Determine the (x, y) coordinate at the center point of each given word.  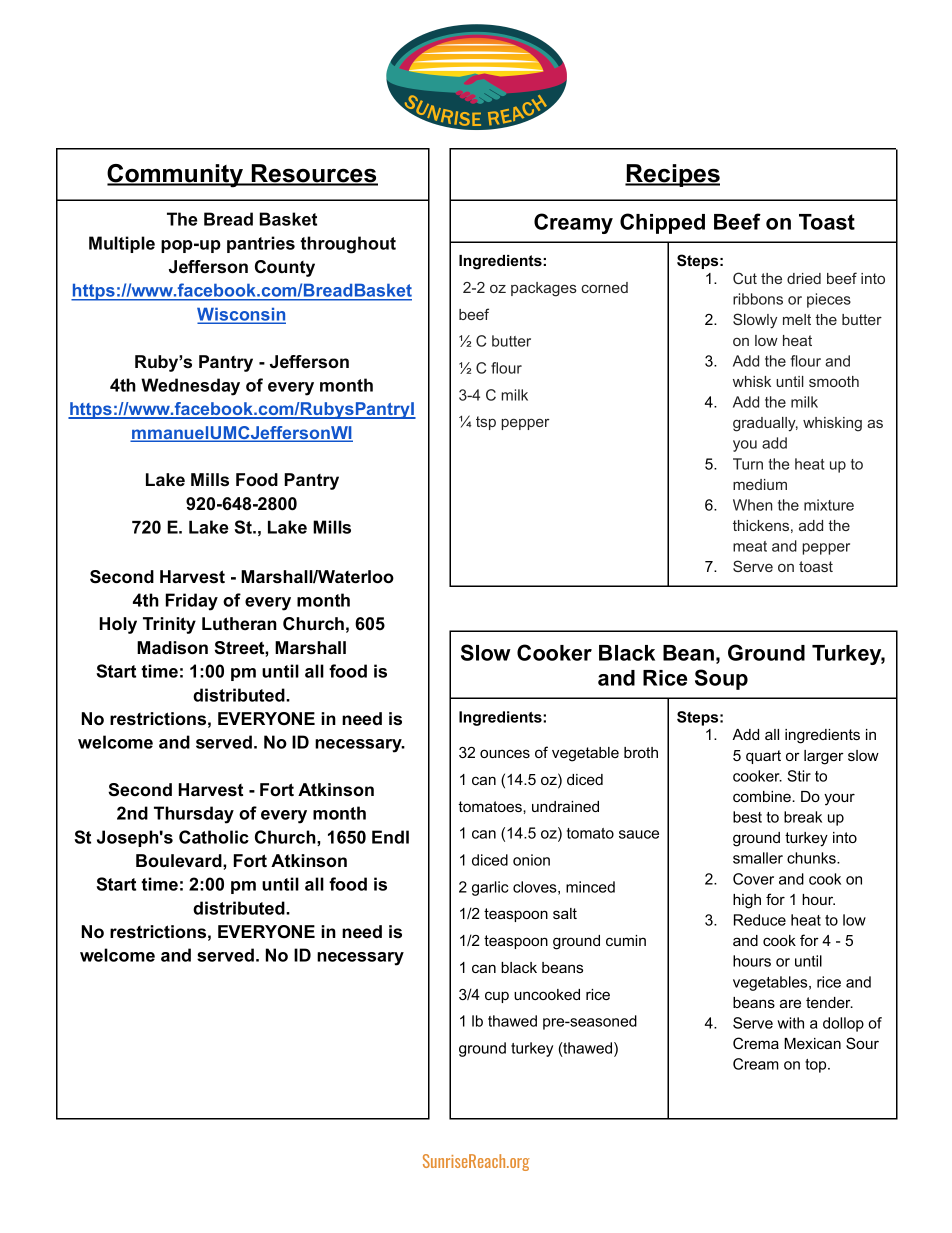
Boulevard (180, 861)
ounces (505, 753)
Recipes (672, 175)
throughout (348, 245)
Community (176, 176)
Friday (192, 602)
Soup (721, 679)
